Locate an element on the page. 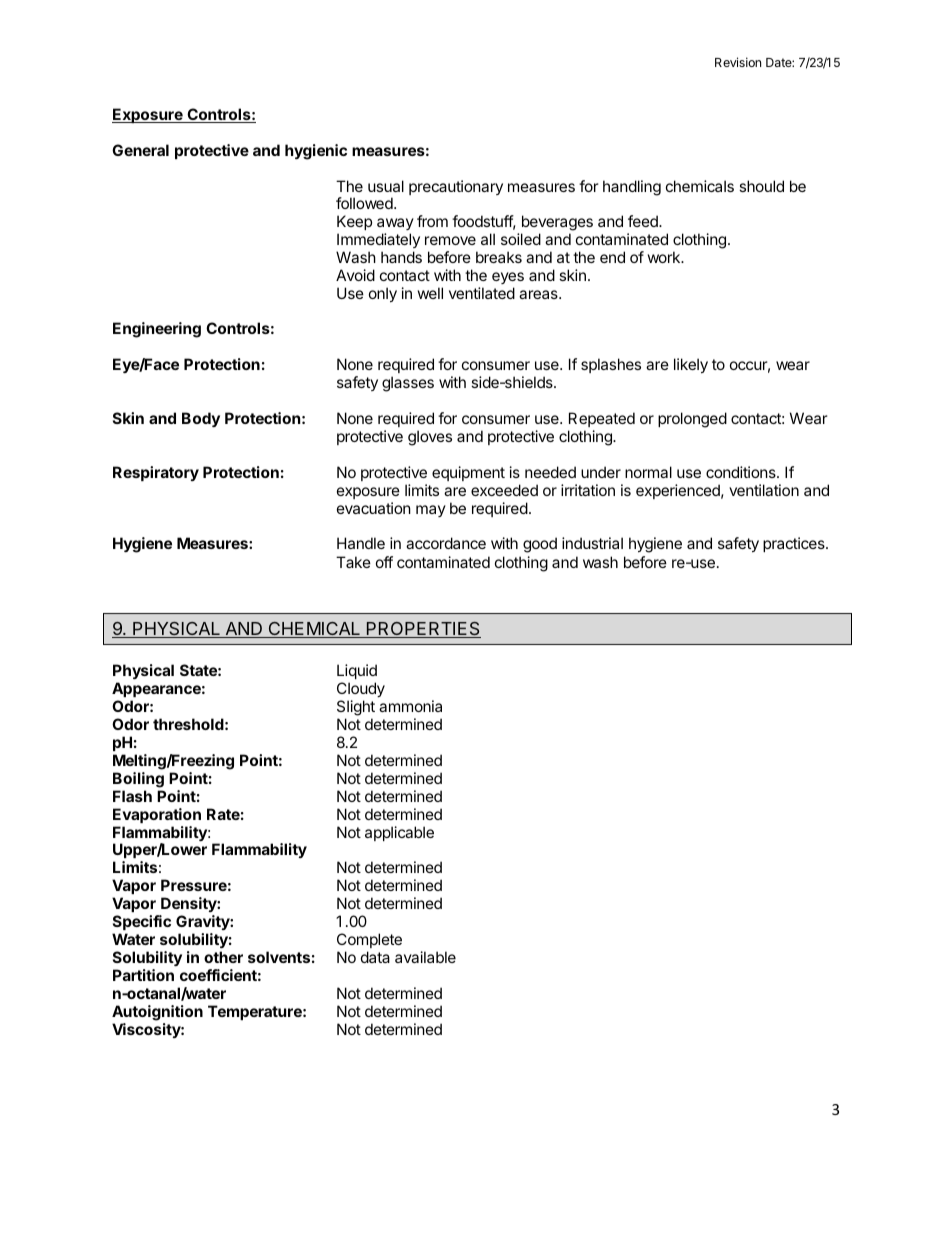 Image resolution: width=952 pixels, height=1233 pixels. Revision is located at coordinates (738, 62).
